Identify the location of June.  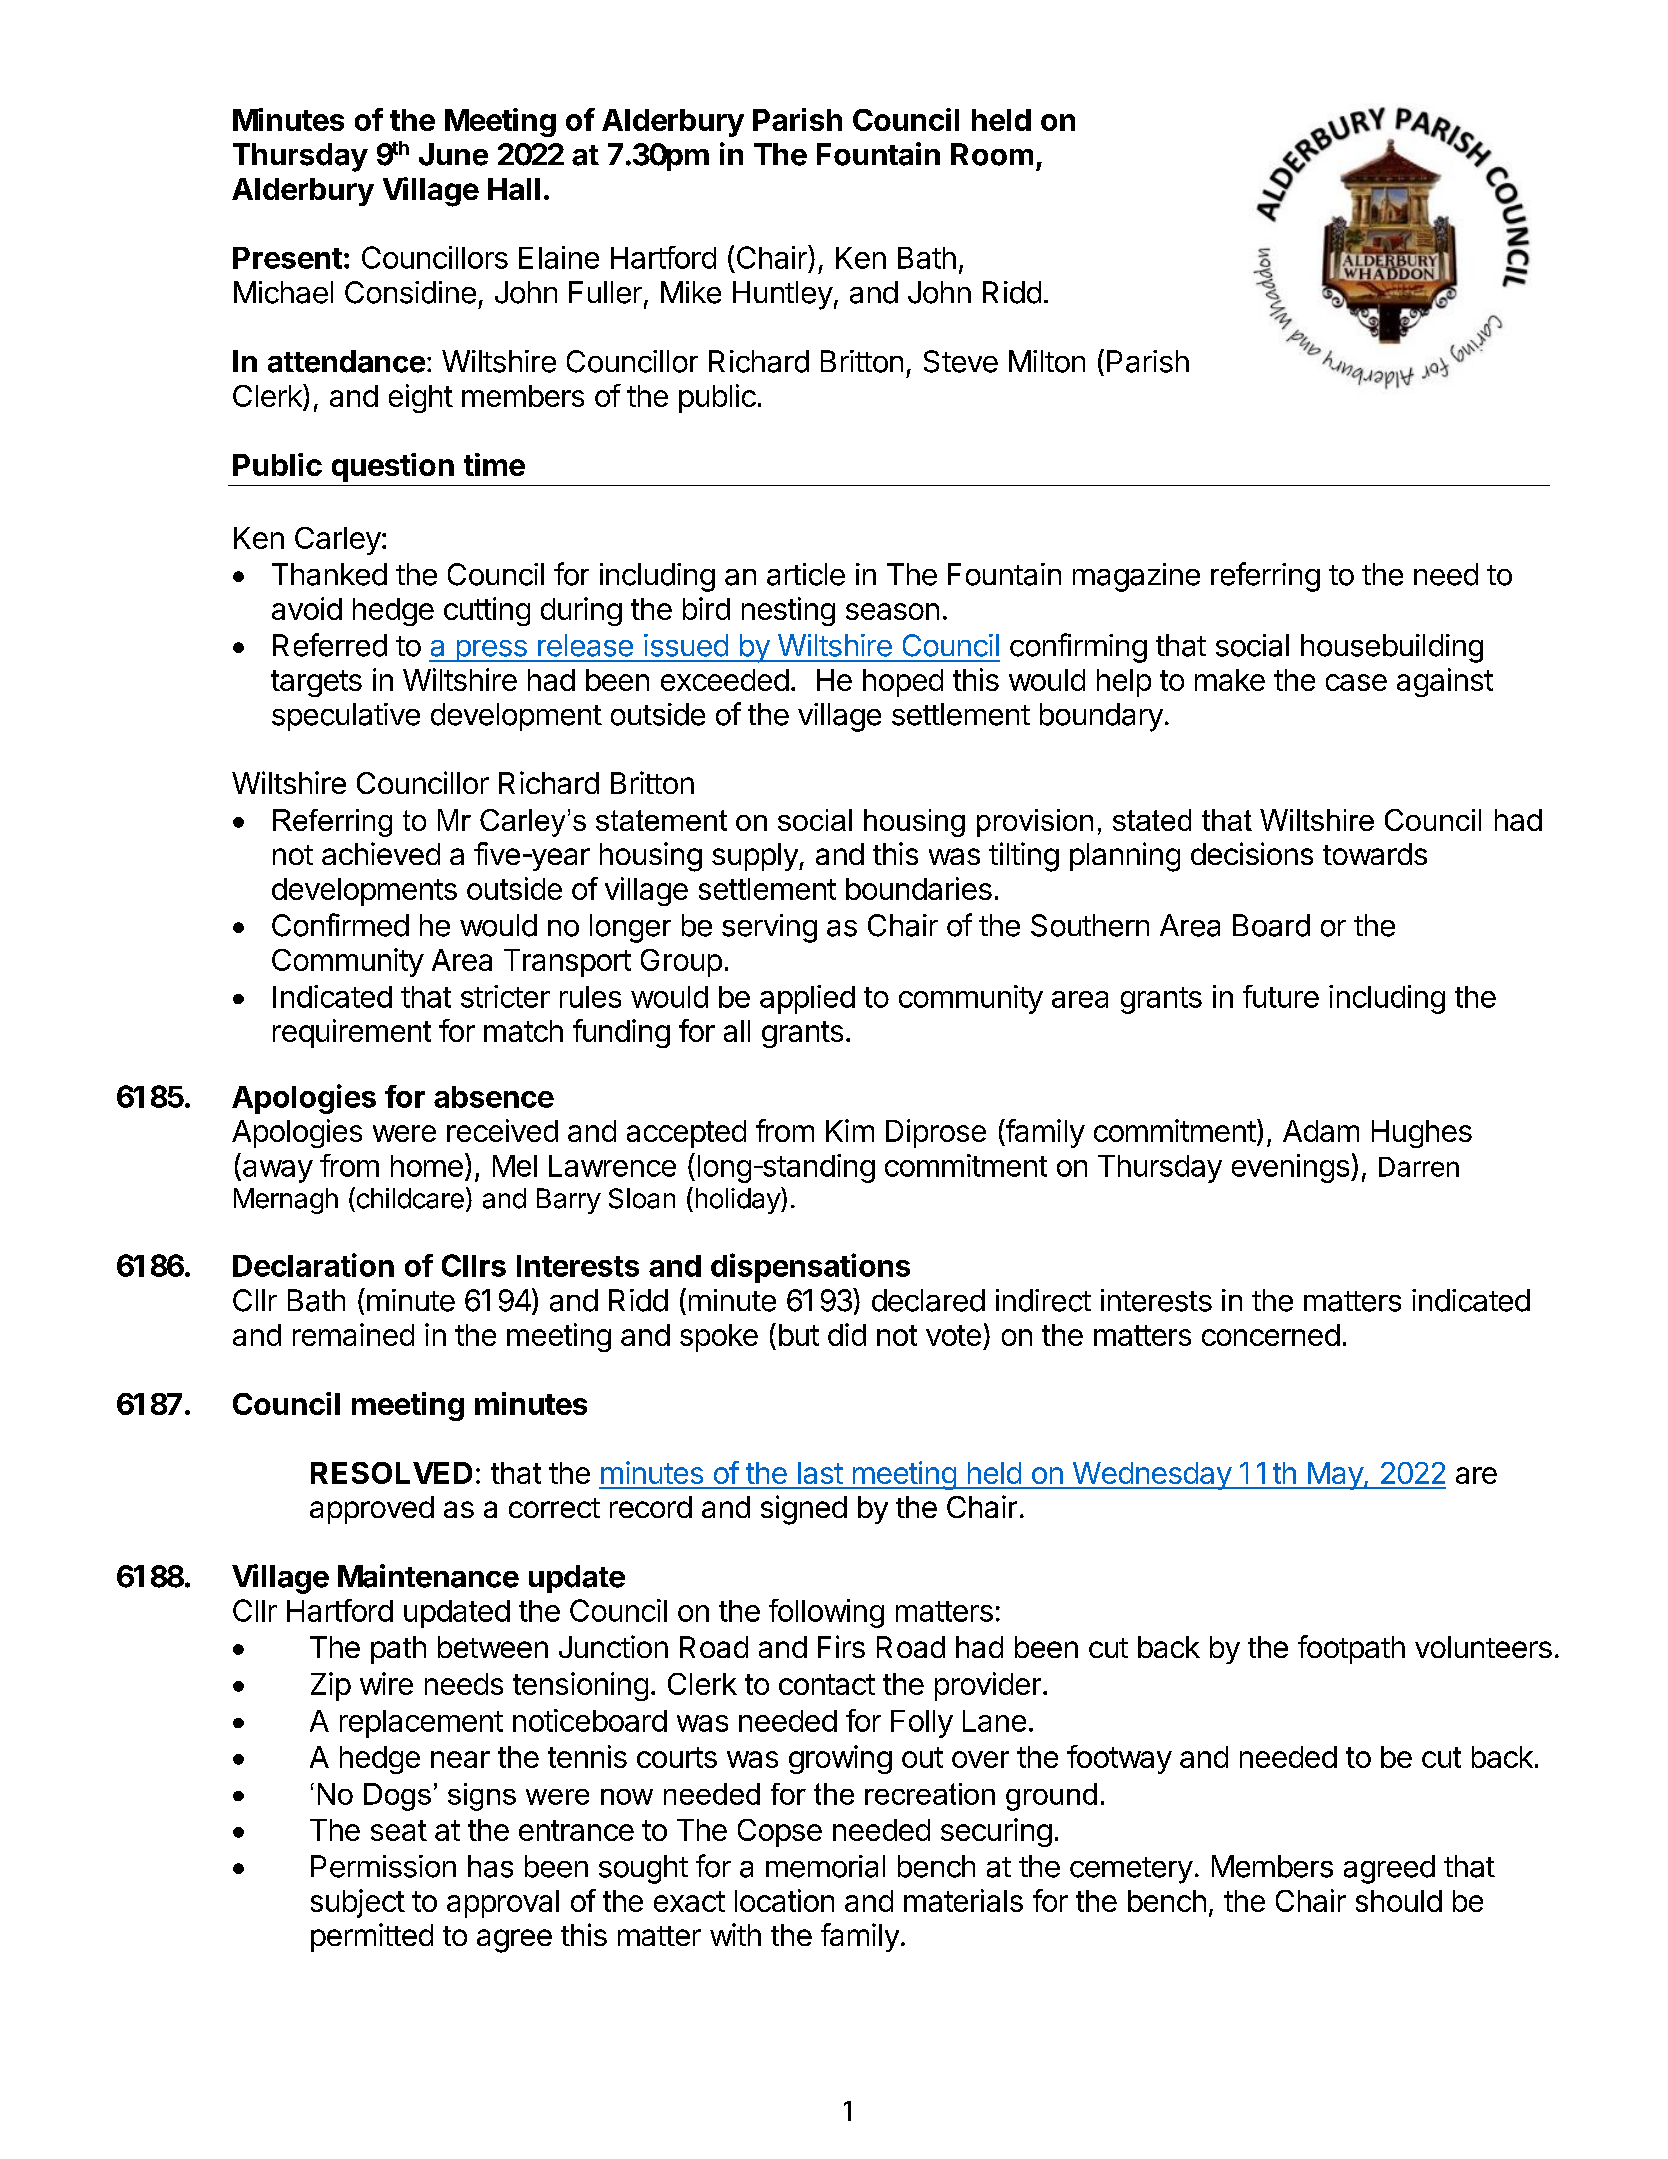
(453, 154).
